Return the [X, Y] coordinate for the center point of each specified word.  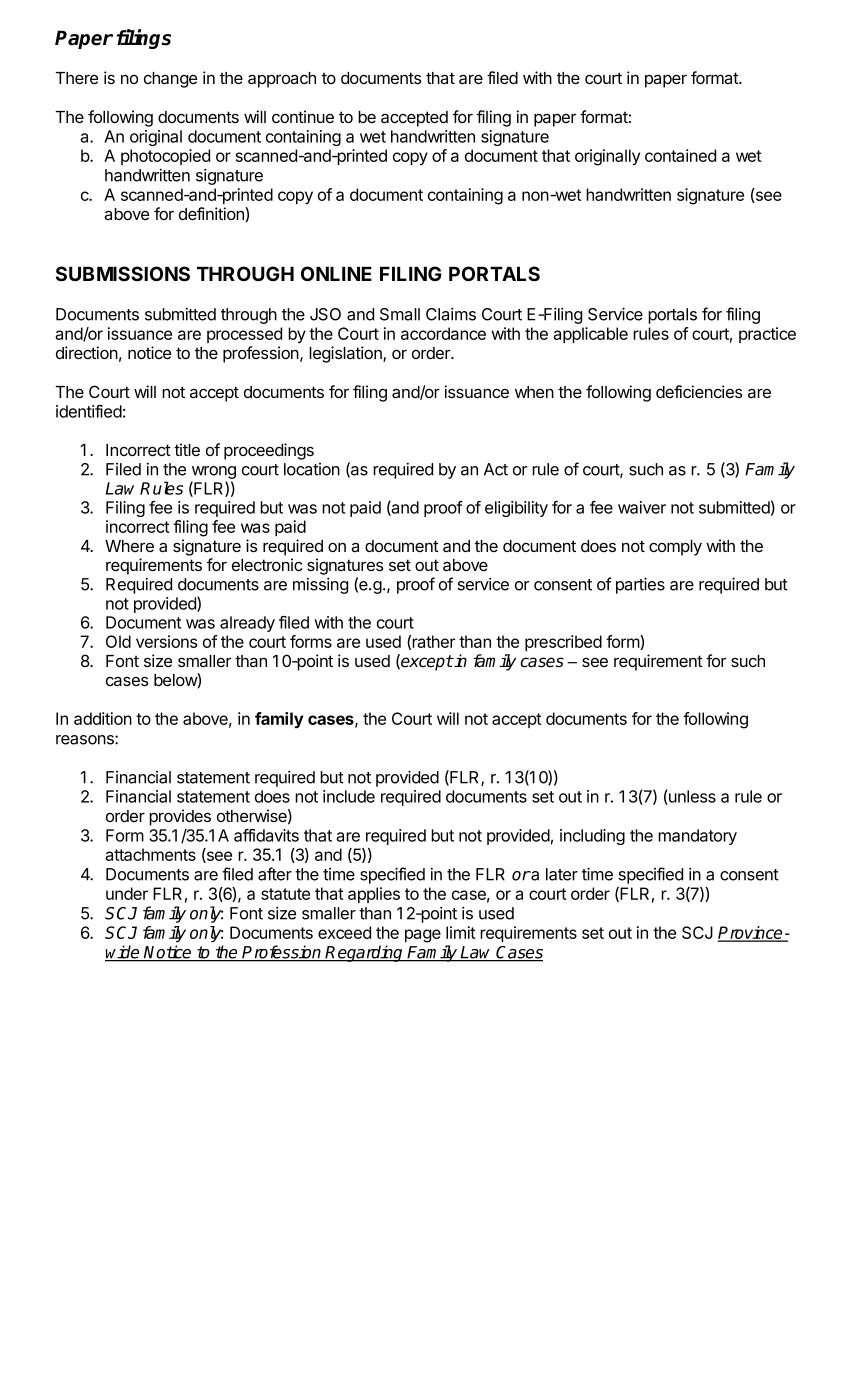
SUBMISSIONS [123, 274]
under [127, 893]
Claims [451, 314]
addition [103, 718]
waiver [642, 507]
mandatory [697, 837]
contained [680, 155]
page [423, 936]
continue [303, 116]
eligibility [516, 509]
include [349, 796]
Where [129, 546]
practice [767, 335]
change [170, 80]
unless [691, 797]
